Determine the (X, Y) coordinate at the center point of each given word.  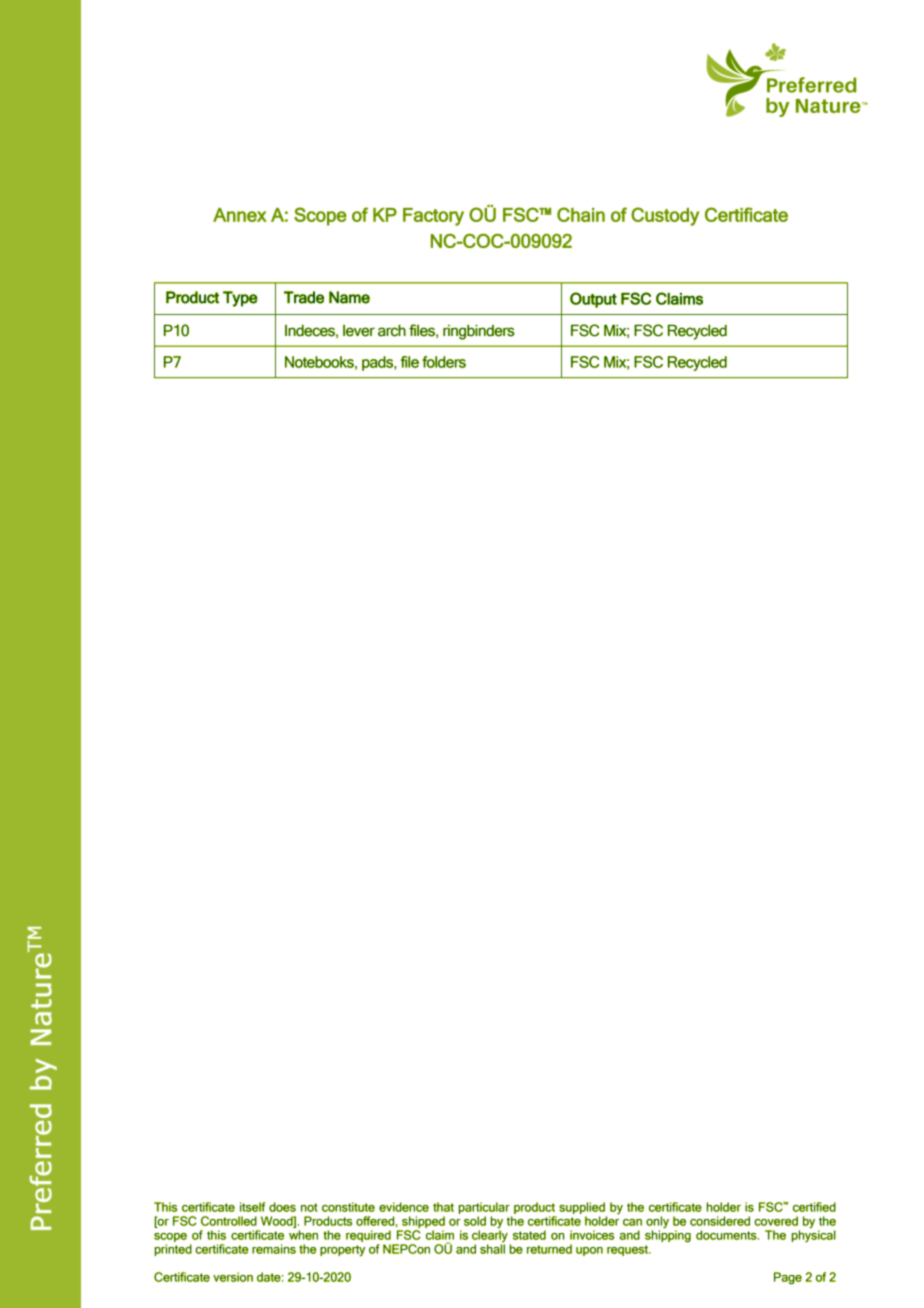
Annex (240, 215)
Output (593, 300)
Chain (581, 214)
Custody (665, 216)
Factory (433, 217)
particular (484, 1208)
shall (492, 1248)
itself (252, 1207)
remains (274, 1249)
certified (814, 1207)
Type (240, 299)
